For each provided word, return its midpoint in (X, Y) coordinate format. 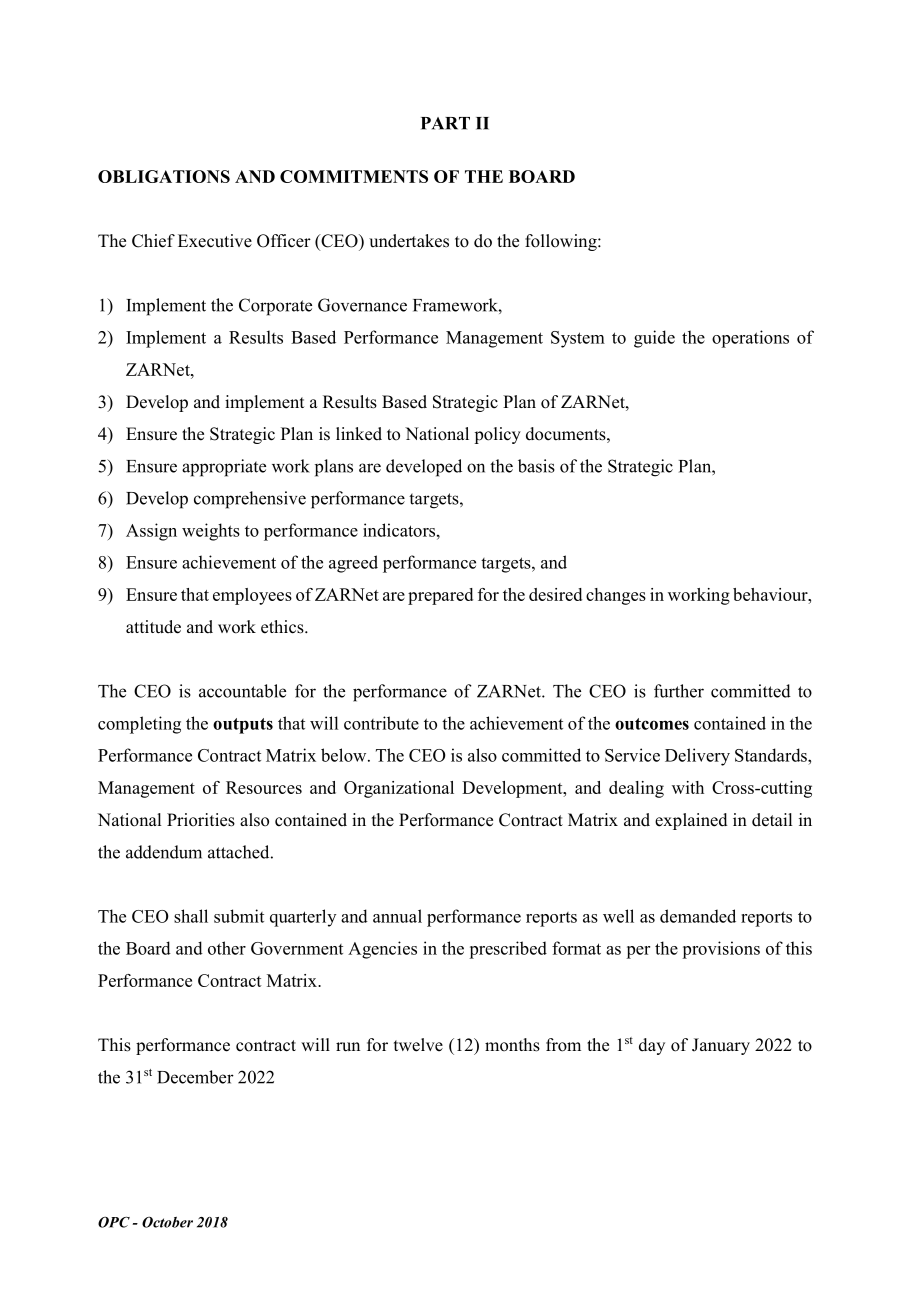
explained (691, 821)
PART (445, 123)
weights (211, 532)
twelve (418, 1045)
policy (497, 435)
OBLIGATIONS (164, 176)
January (721, 1046)
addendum (164, 852)
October (167, 1222)
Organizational (399, 789)
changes (616, 596)
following (562, 242)
